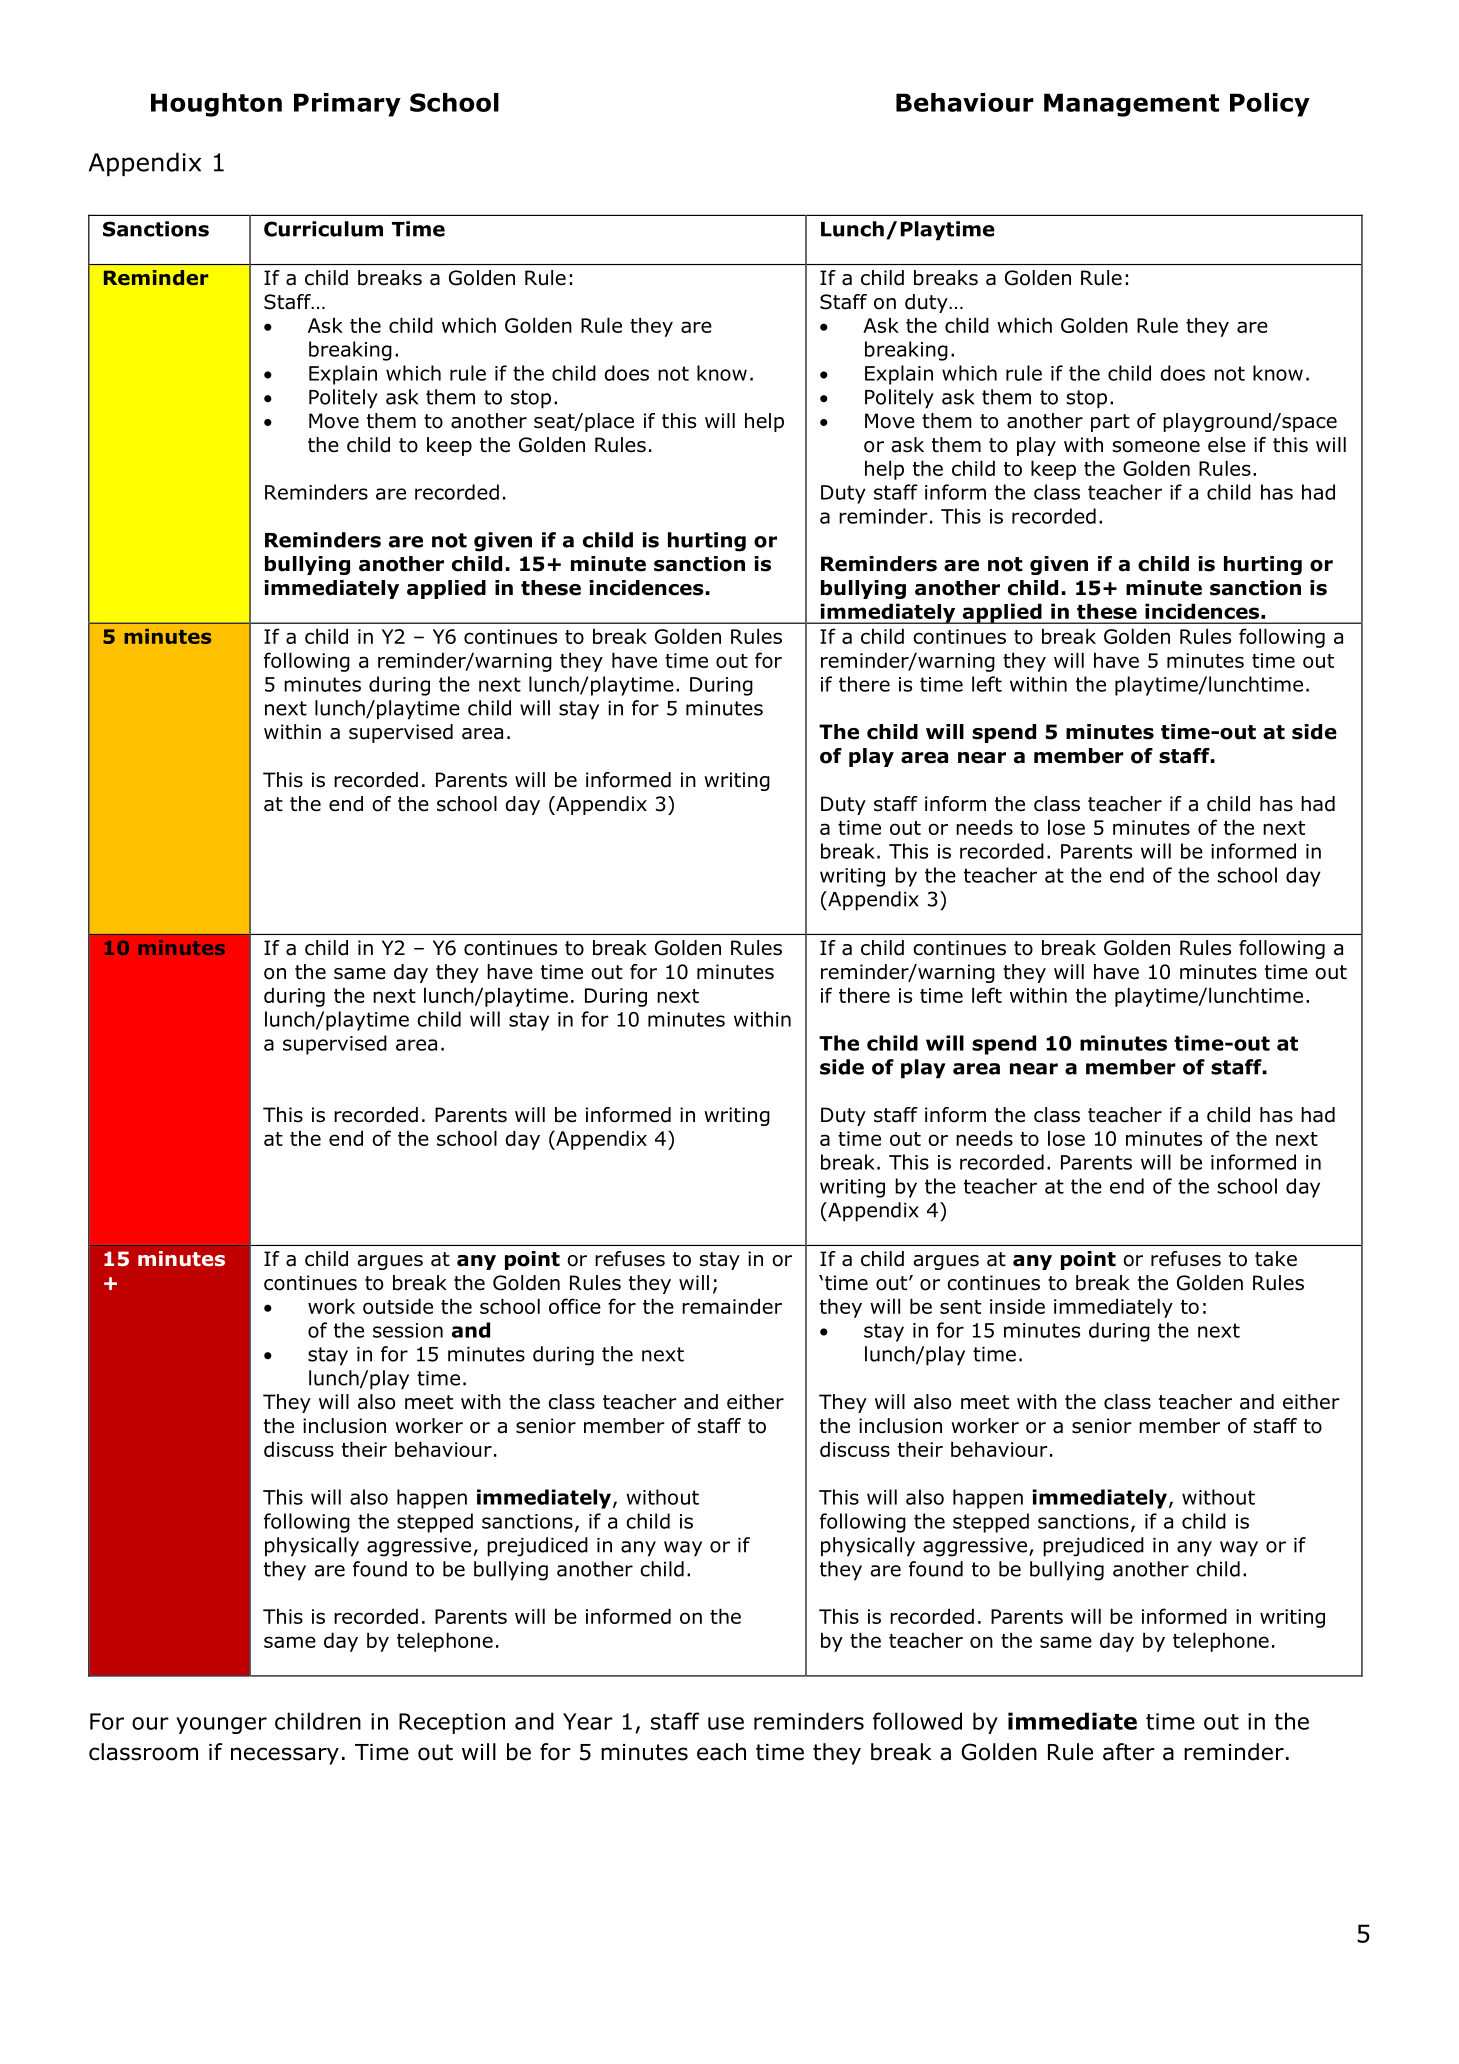 This document has height=2064, width=1459. Describe the element at coordinates (347, 105) in the document. I see `Primary` at that location.
